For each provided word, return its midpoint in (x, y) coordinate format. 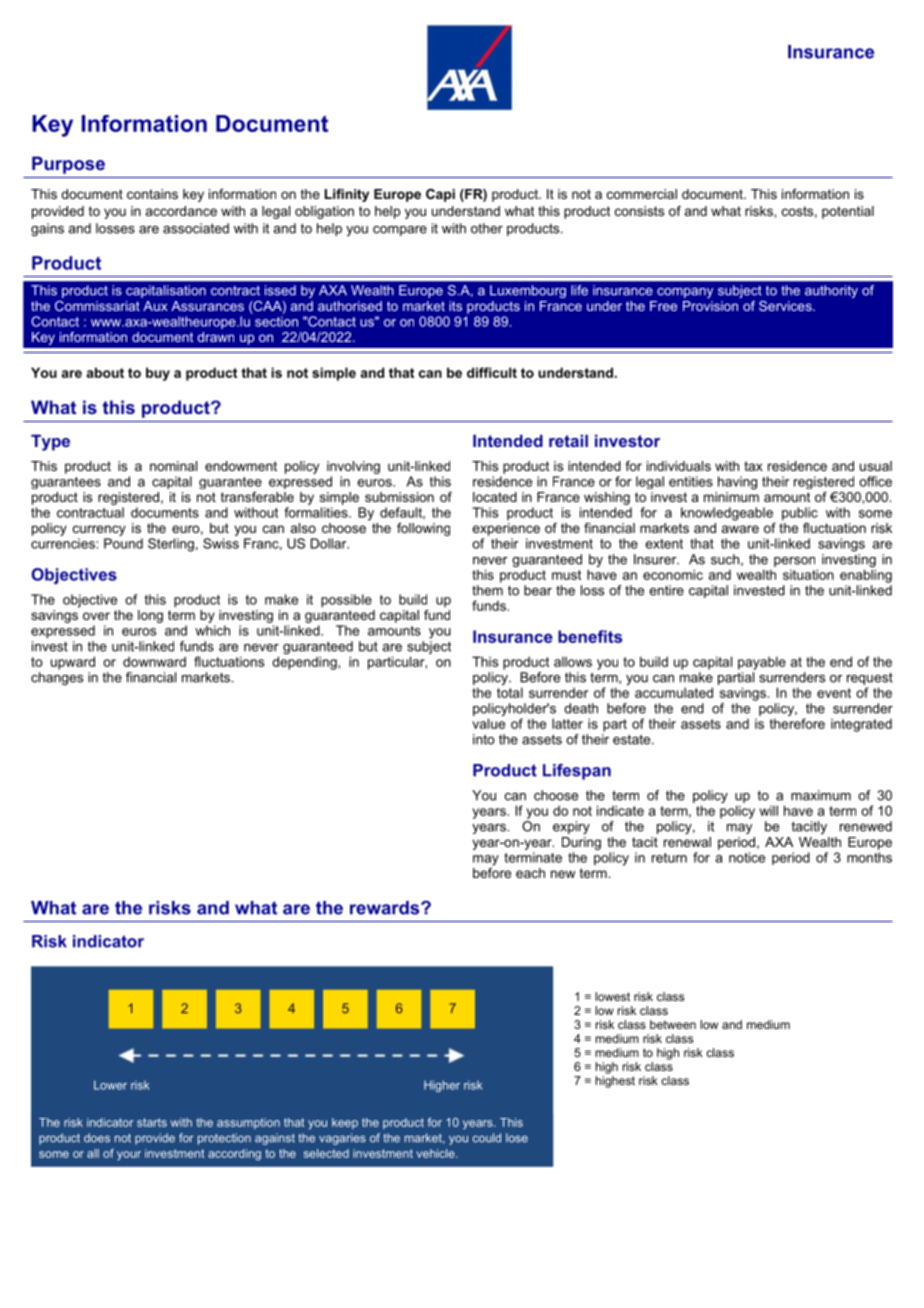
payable (762, 663)
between (673, 1024)
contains (152, 194)
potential (848, 212)
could (487, 1138)
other (487, 228)
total (510, 692)
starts (152, 1122)
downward (154, 661)
